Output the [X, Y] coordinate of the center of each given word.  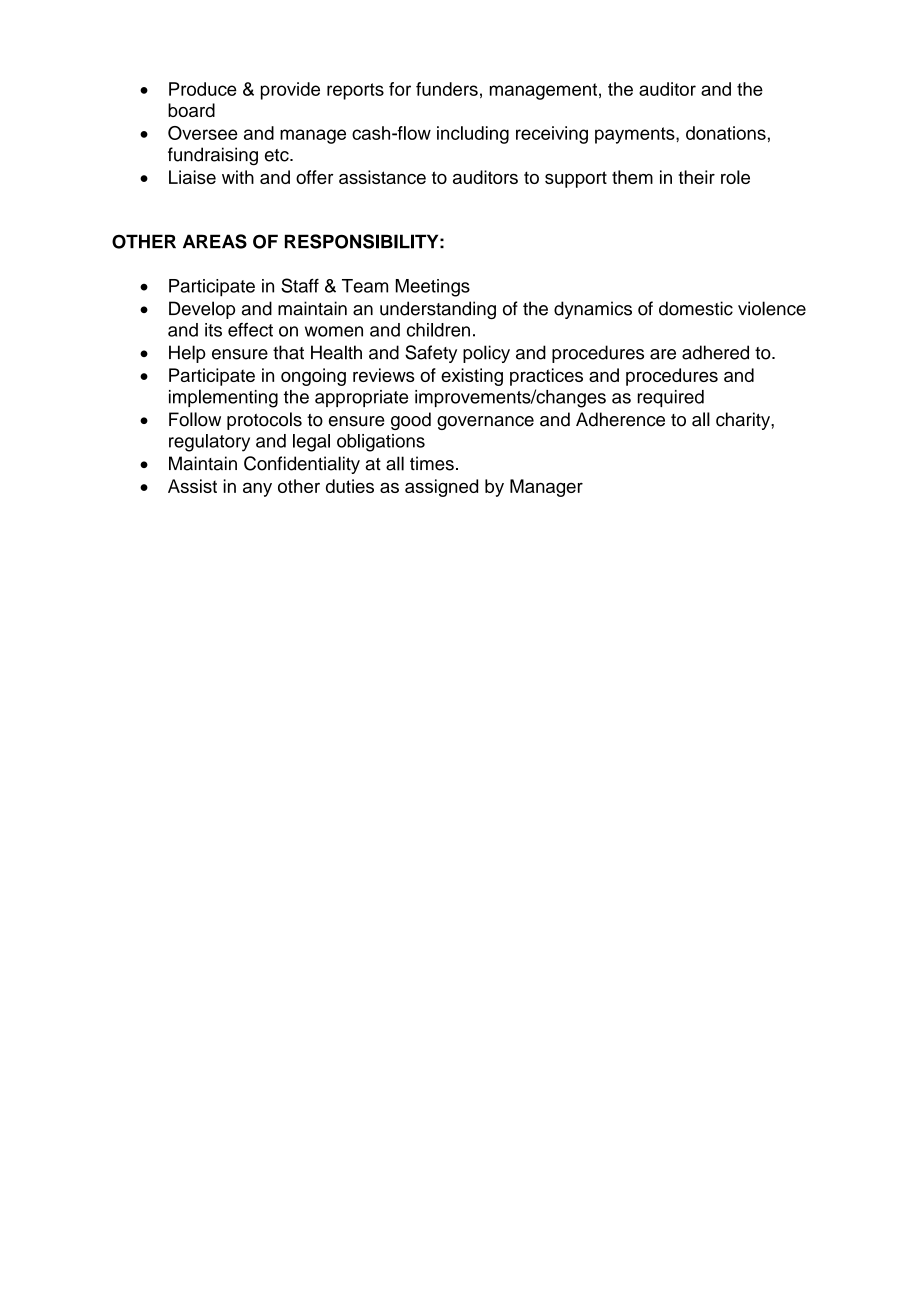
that [288, 352]
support [576, 179]
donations [726, 133]
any [257, 489]
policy [486, 354]
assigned [441, 488]
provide [290, 91]
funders [447, 89]
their [696, 177]
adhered [715, 352]
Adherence [620, 419]
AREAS [215, 241]
